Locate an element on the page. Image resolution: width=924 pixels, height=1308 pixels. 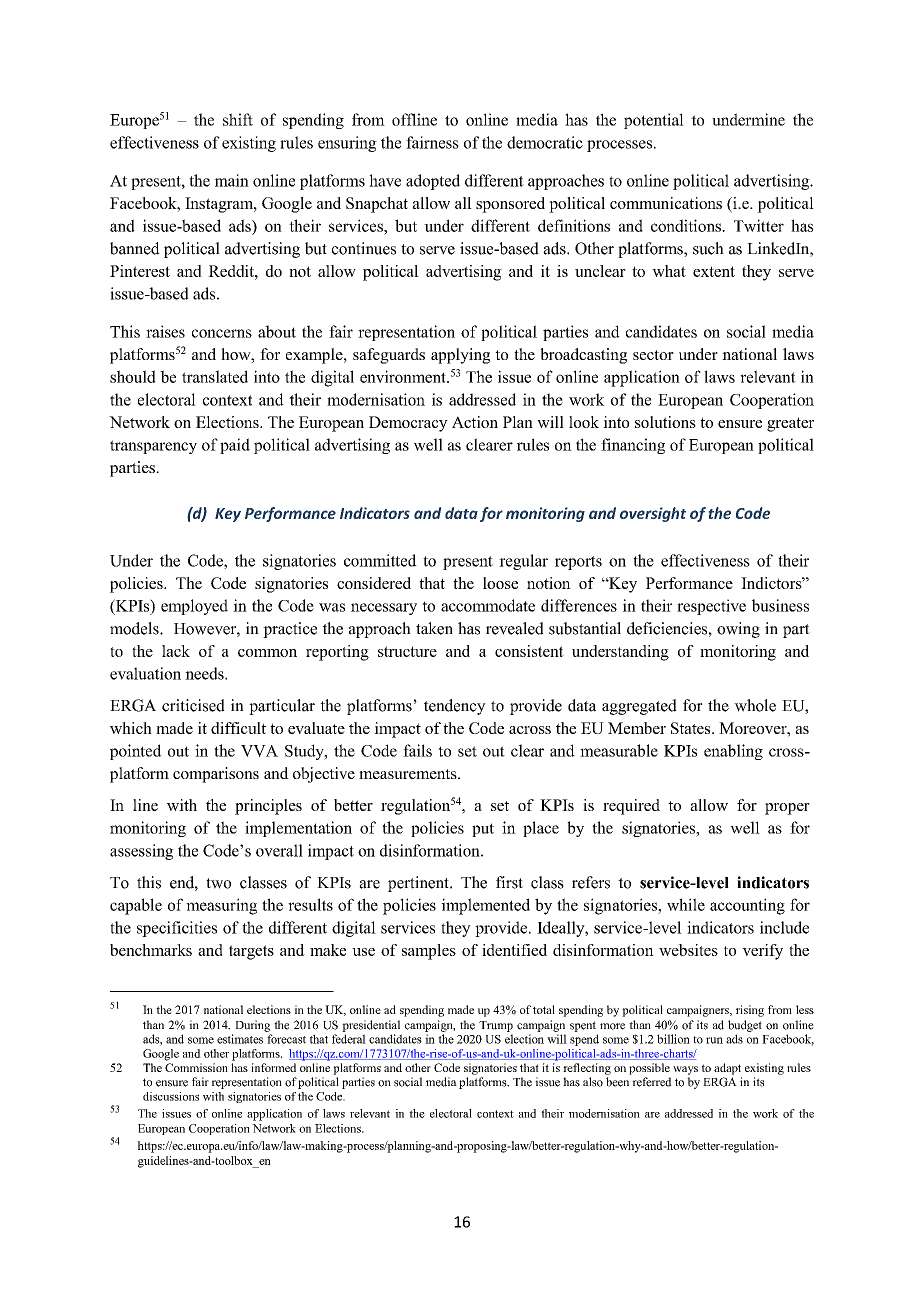
respective is located at coordinates (711, 607).
